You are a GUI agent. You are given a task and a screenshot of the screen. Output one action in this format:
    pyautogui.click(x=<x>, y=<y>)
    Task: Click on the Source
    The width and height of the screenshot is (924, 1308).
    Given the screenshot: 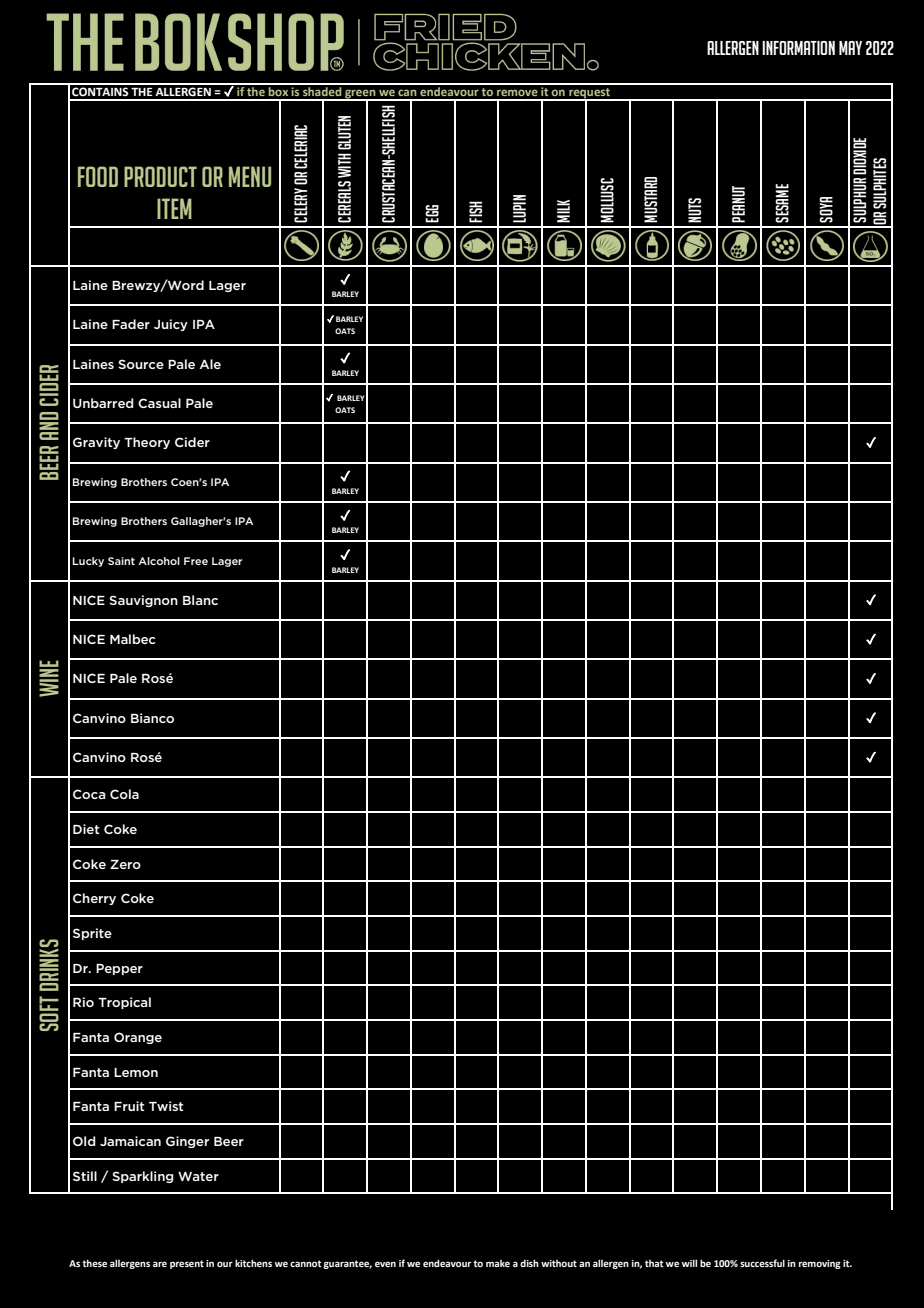 What is the action you would take?
    pyautogui.click(x=141, y=364)
